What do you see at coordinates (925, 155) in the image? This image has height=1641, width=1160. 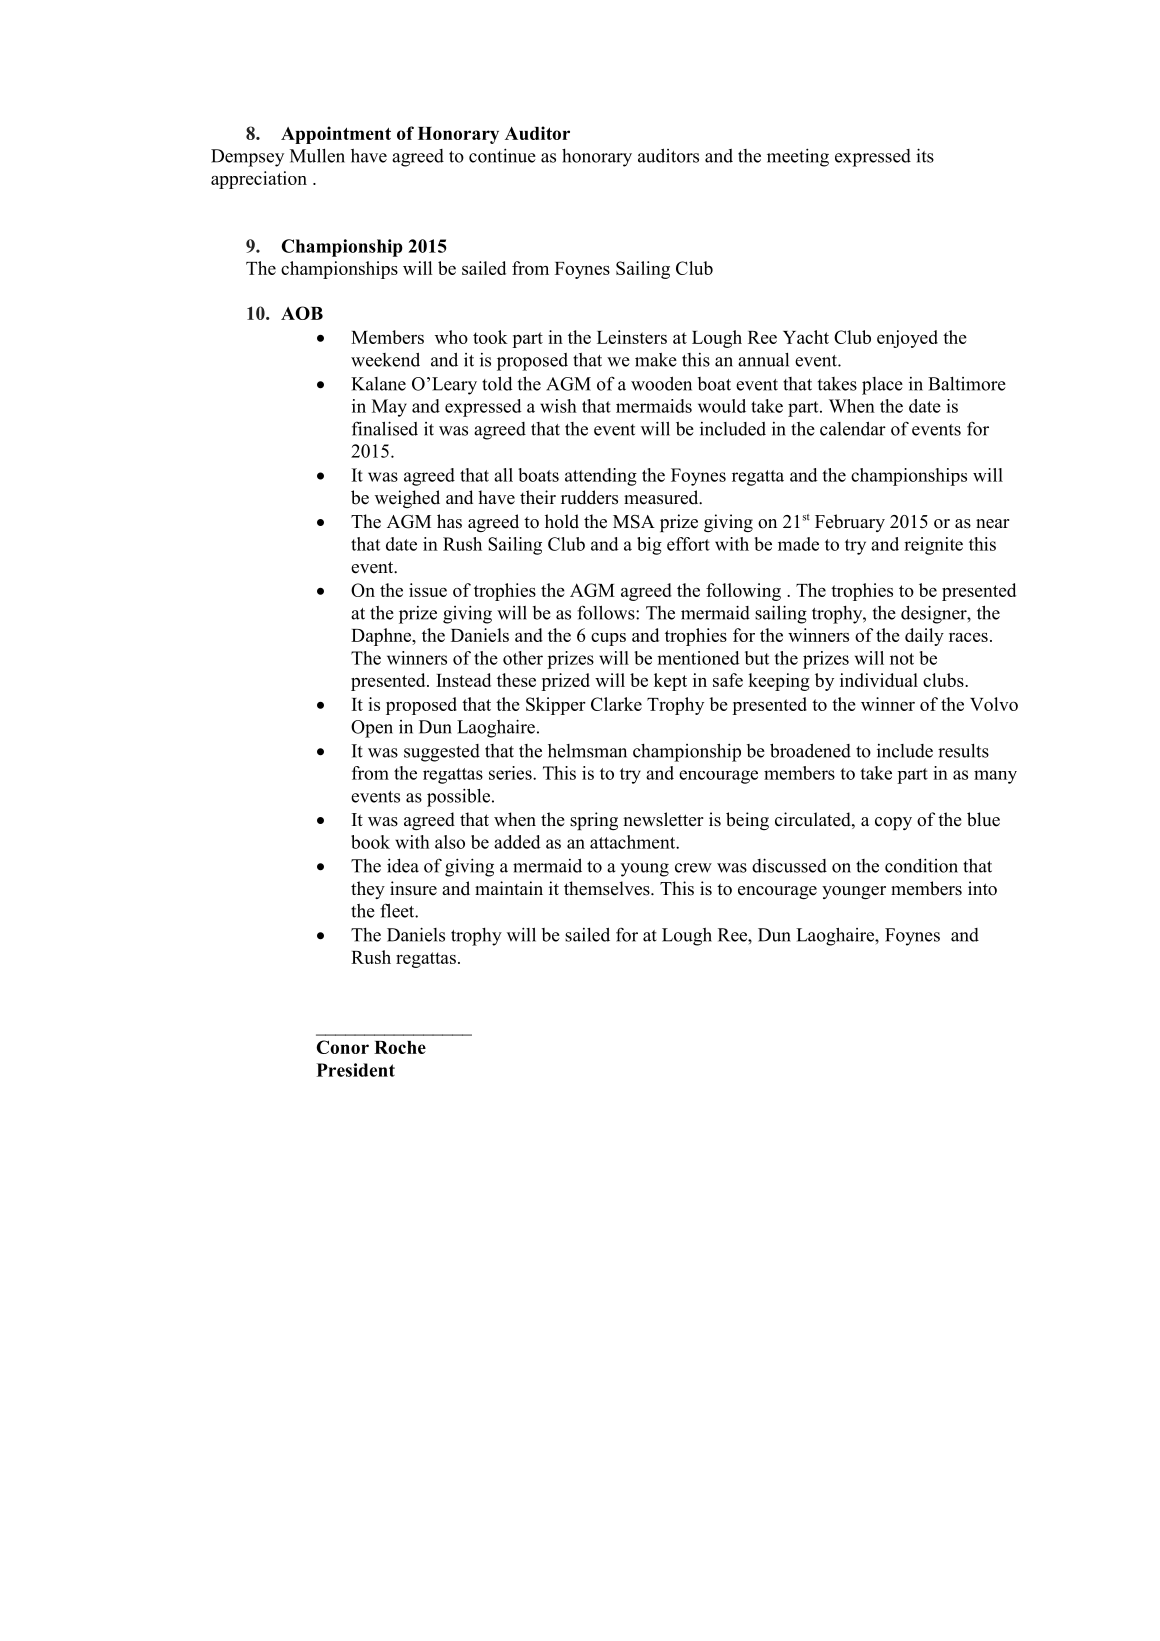 I see `its` at bounding box center [925, 155].
